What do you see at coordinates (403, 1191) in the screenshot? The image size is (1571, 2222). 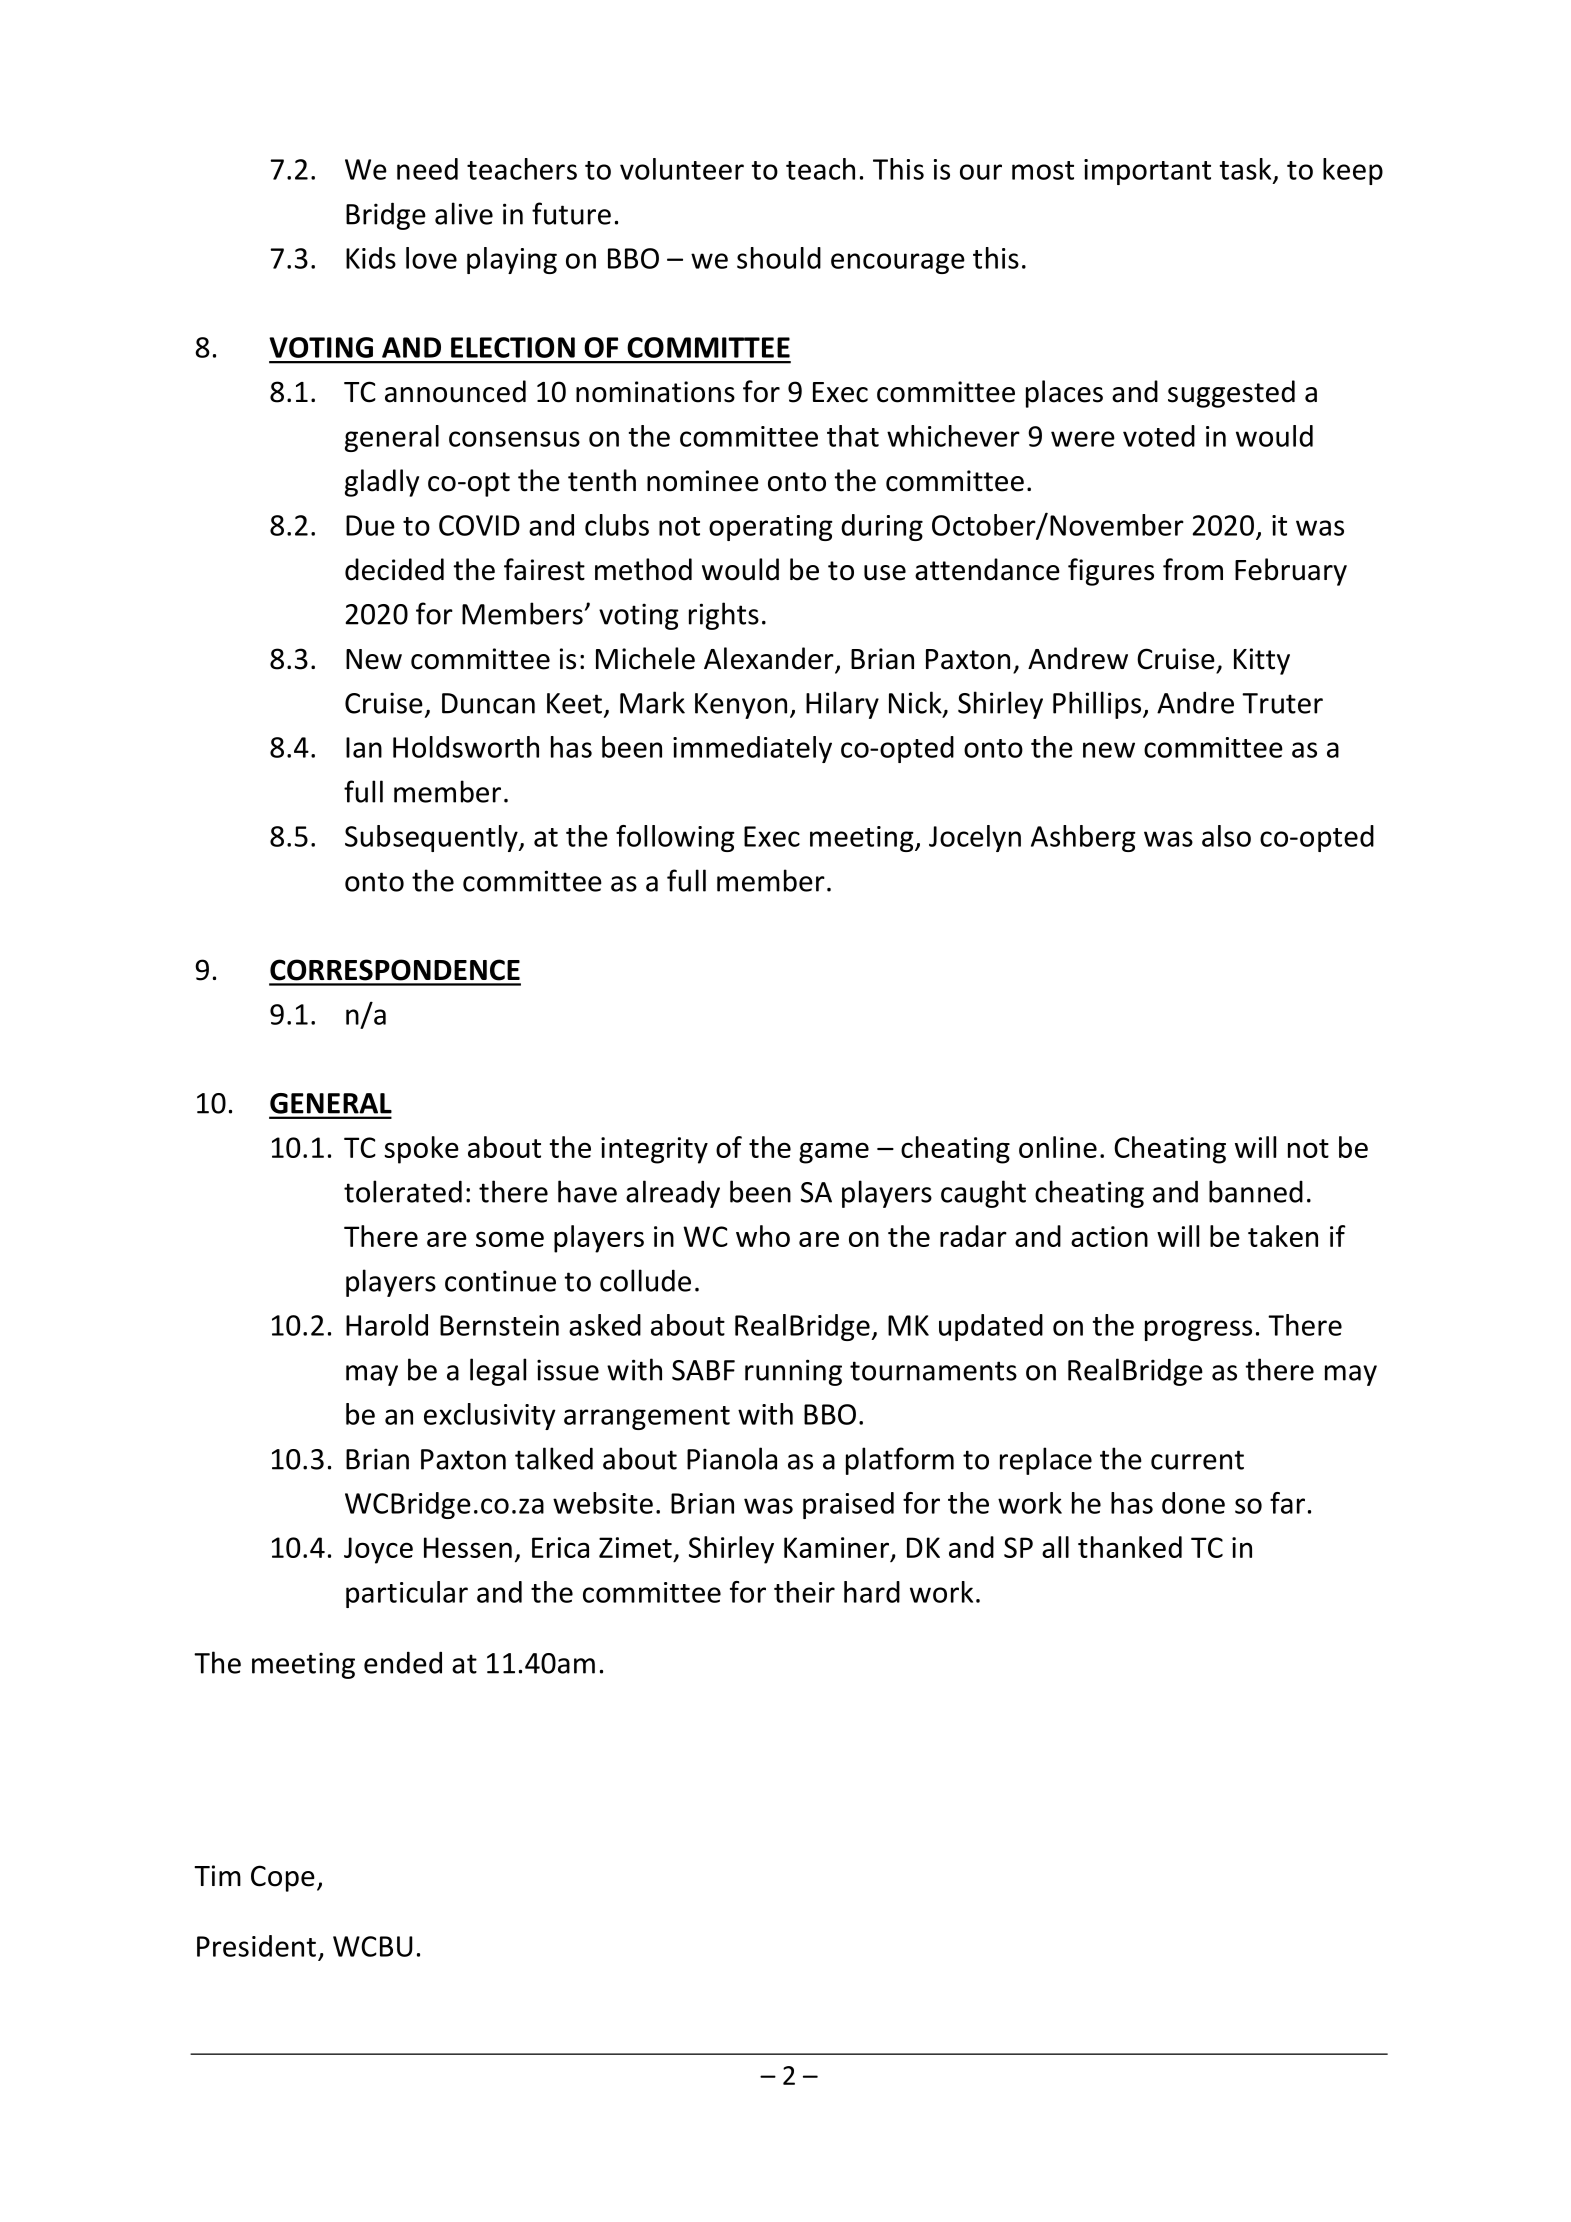 I see `tolerated` at bounding box center [403, 1191].
